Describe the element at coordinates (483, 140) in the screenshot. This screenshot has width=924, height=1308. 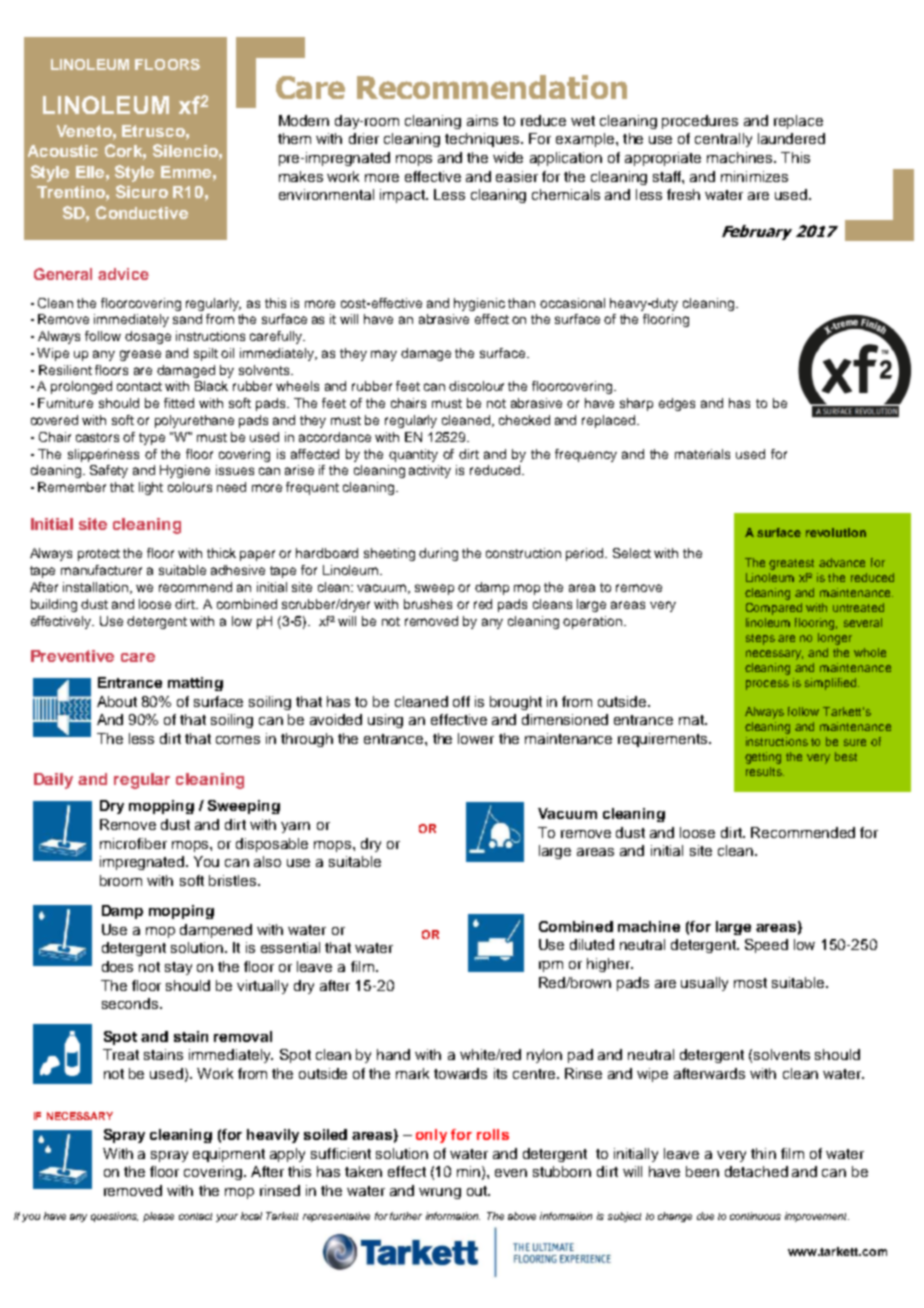
I see `techniques` at that location.
